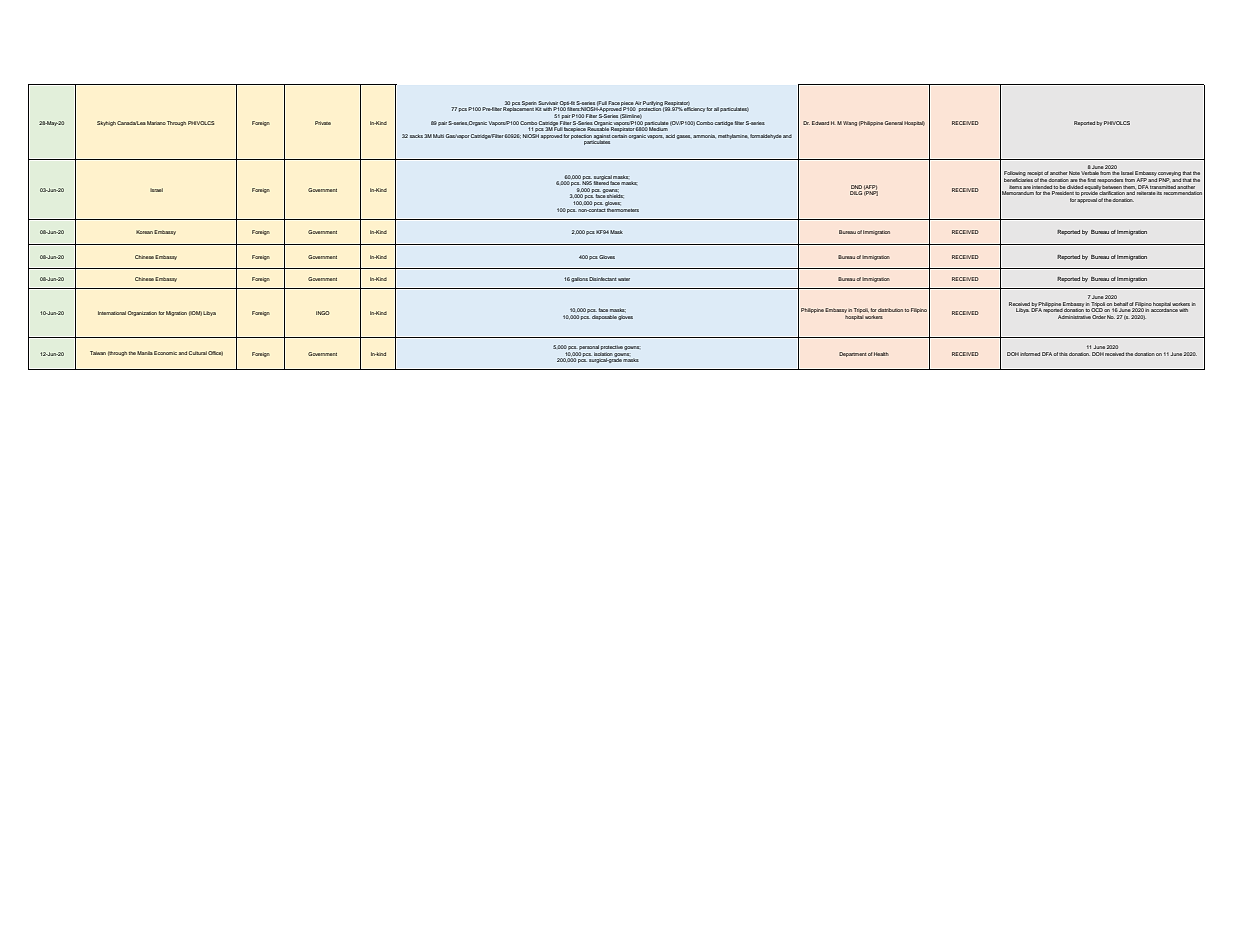 Image resolution: width=1233 pixels, height=952 pixels. I want to click on Mariano, so click(156, 123).
